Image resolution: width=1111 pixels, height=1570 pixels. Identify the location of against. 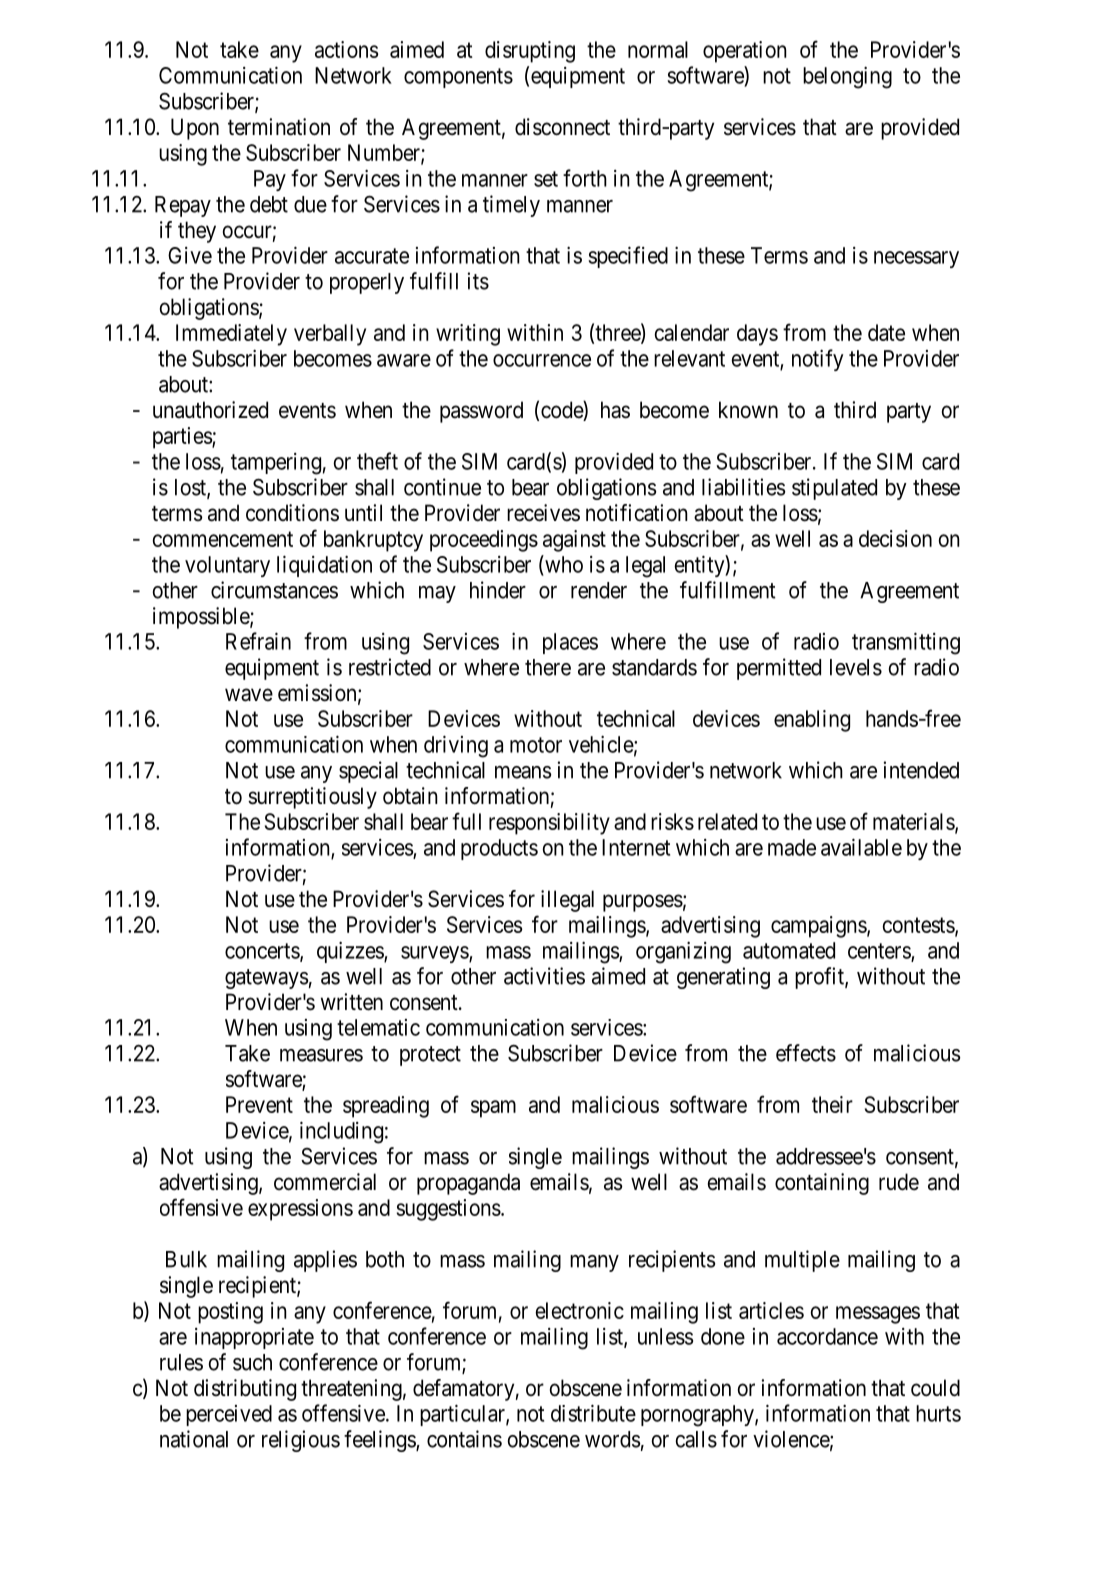
(574, 541).
